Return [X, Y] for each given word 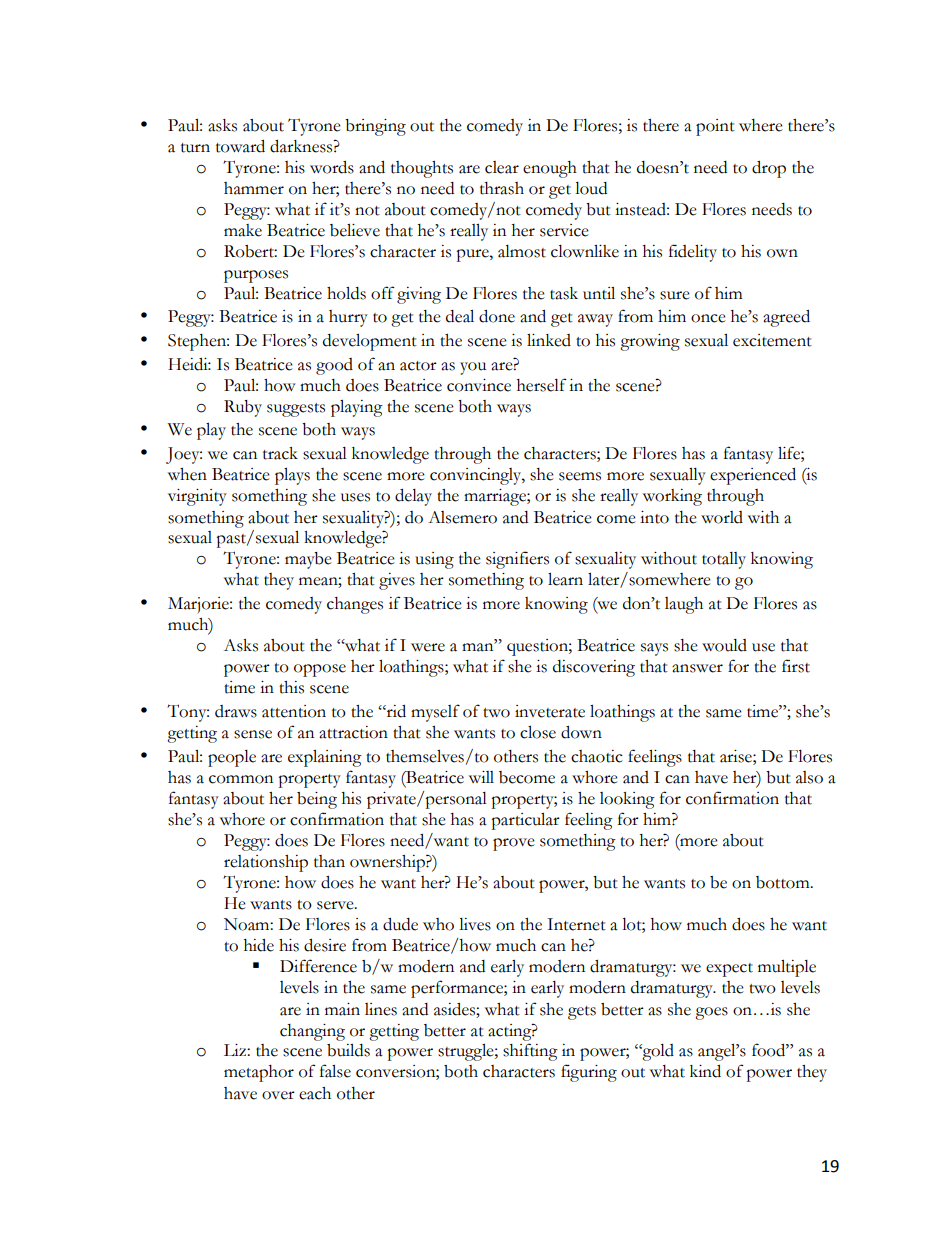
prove [514, 844]
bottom [784, 882]
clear [502, 167]
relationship [266, 863]
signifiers [517, 560]
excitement [772, 340]
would [724, 645]
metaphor [259, 1073]
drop [769, 169]
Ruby [243, 408]
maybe [308, 560]
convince [479, 385]
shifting [530, 1052]
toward [240, 146]
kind [705, 1071]
